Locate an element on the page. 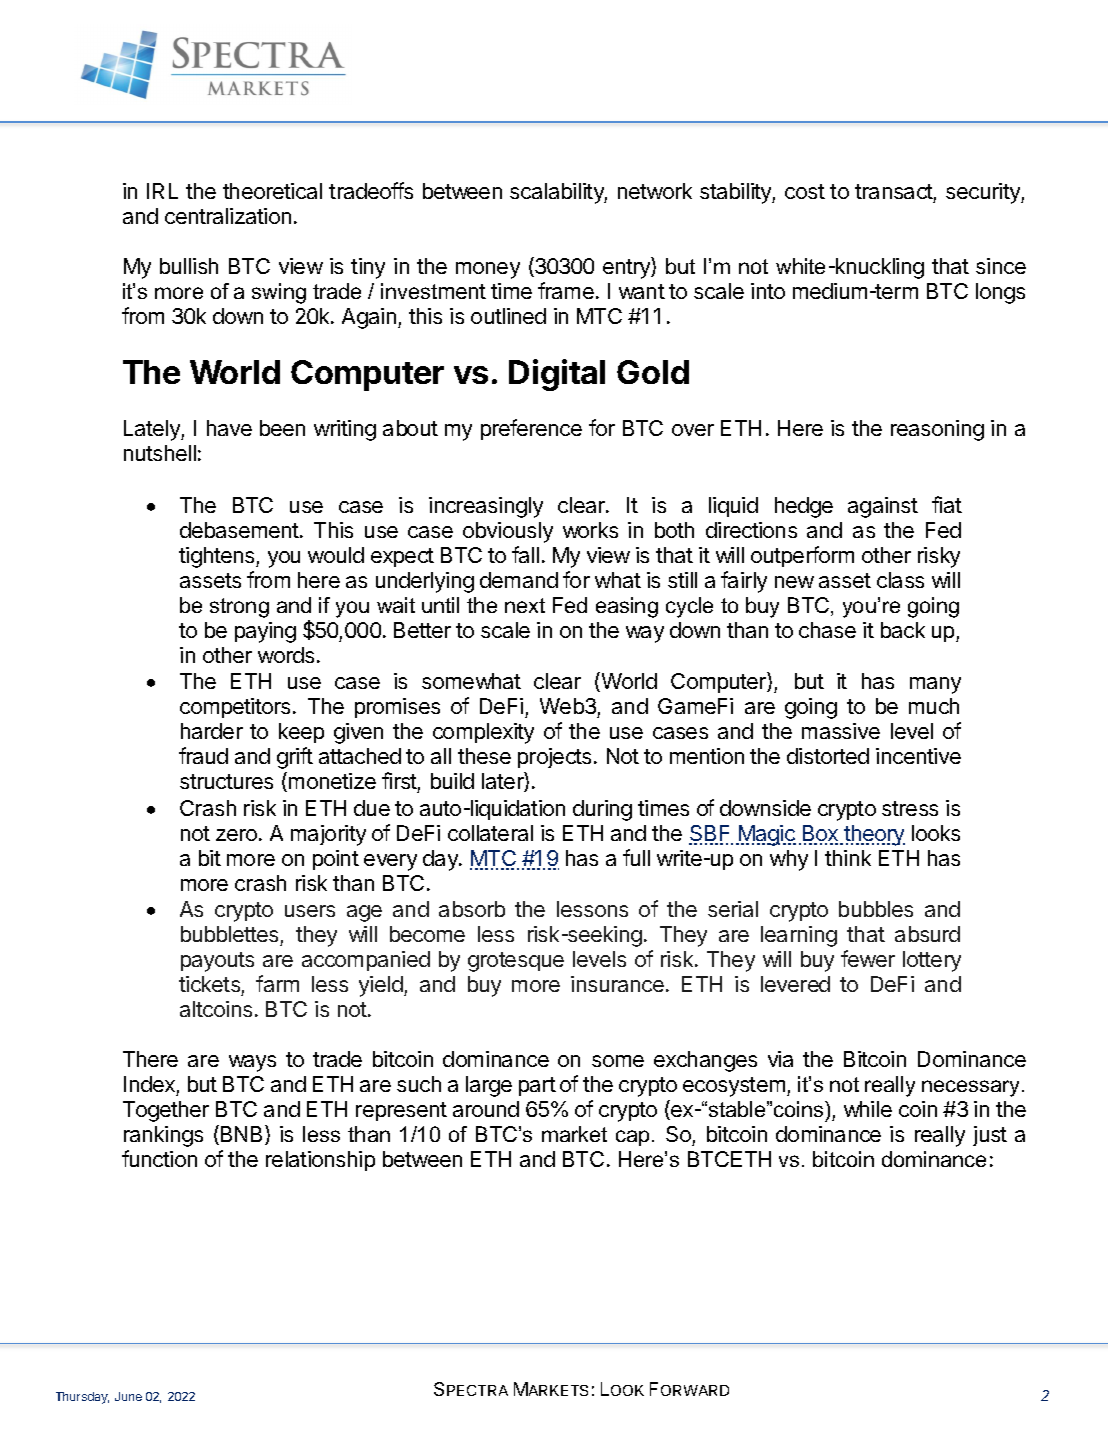  obviously is located at coordinates (508, 532).
